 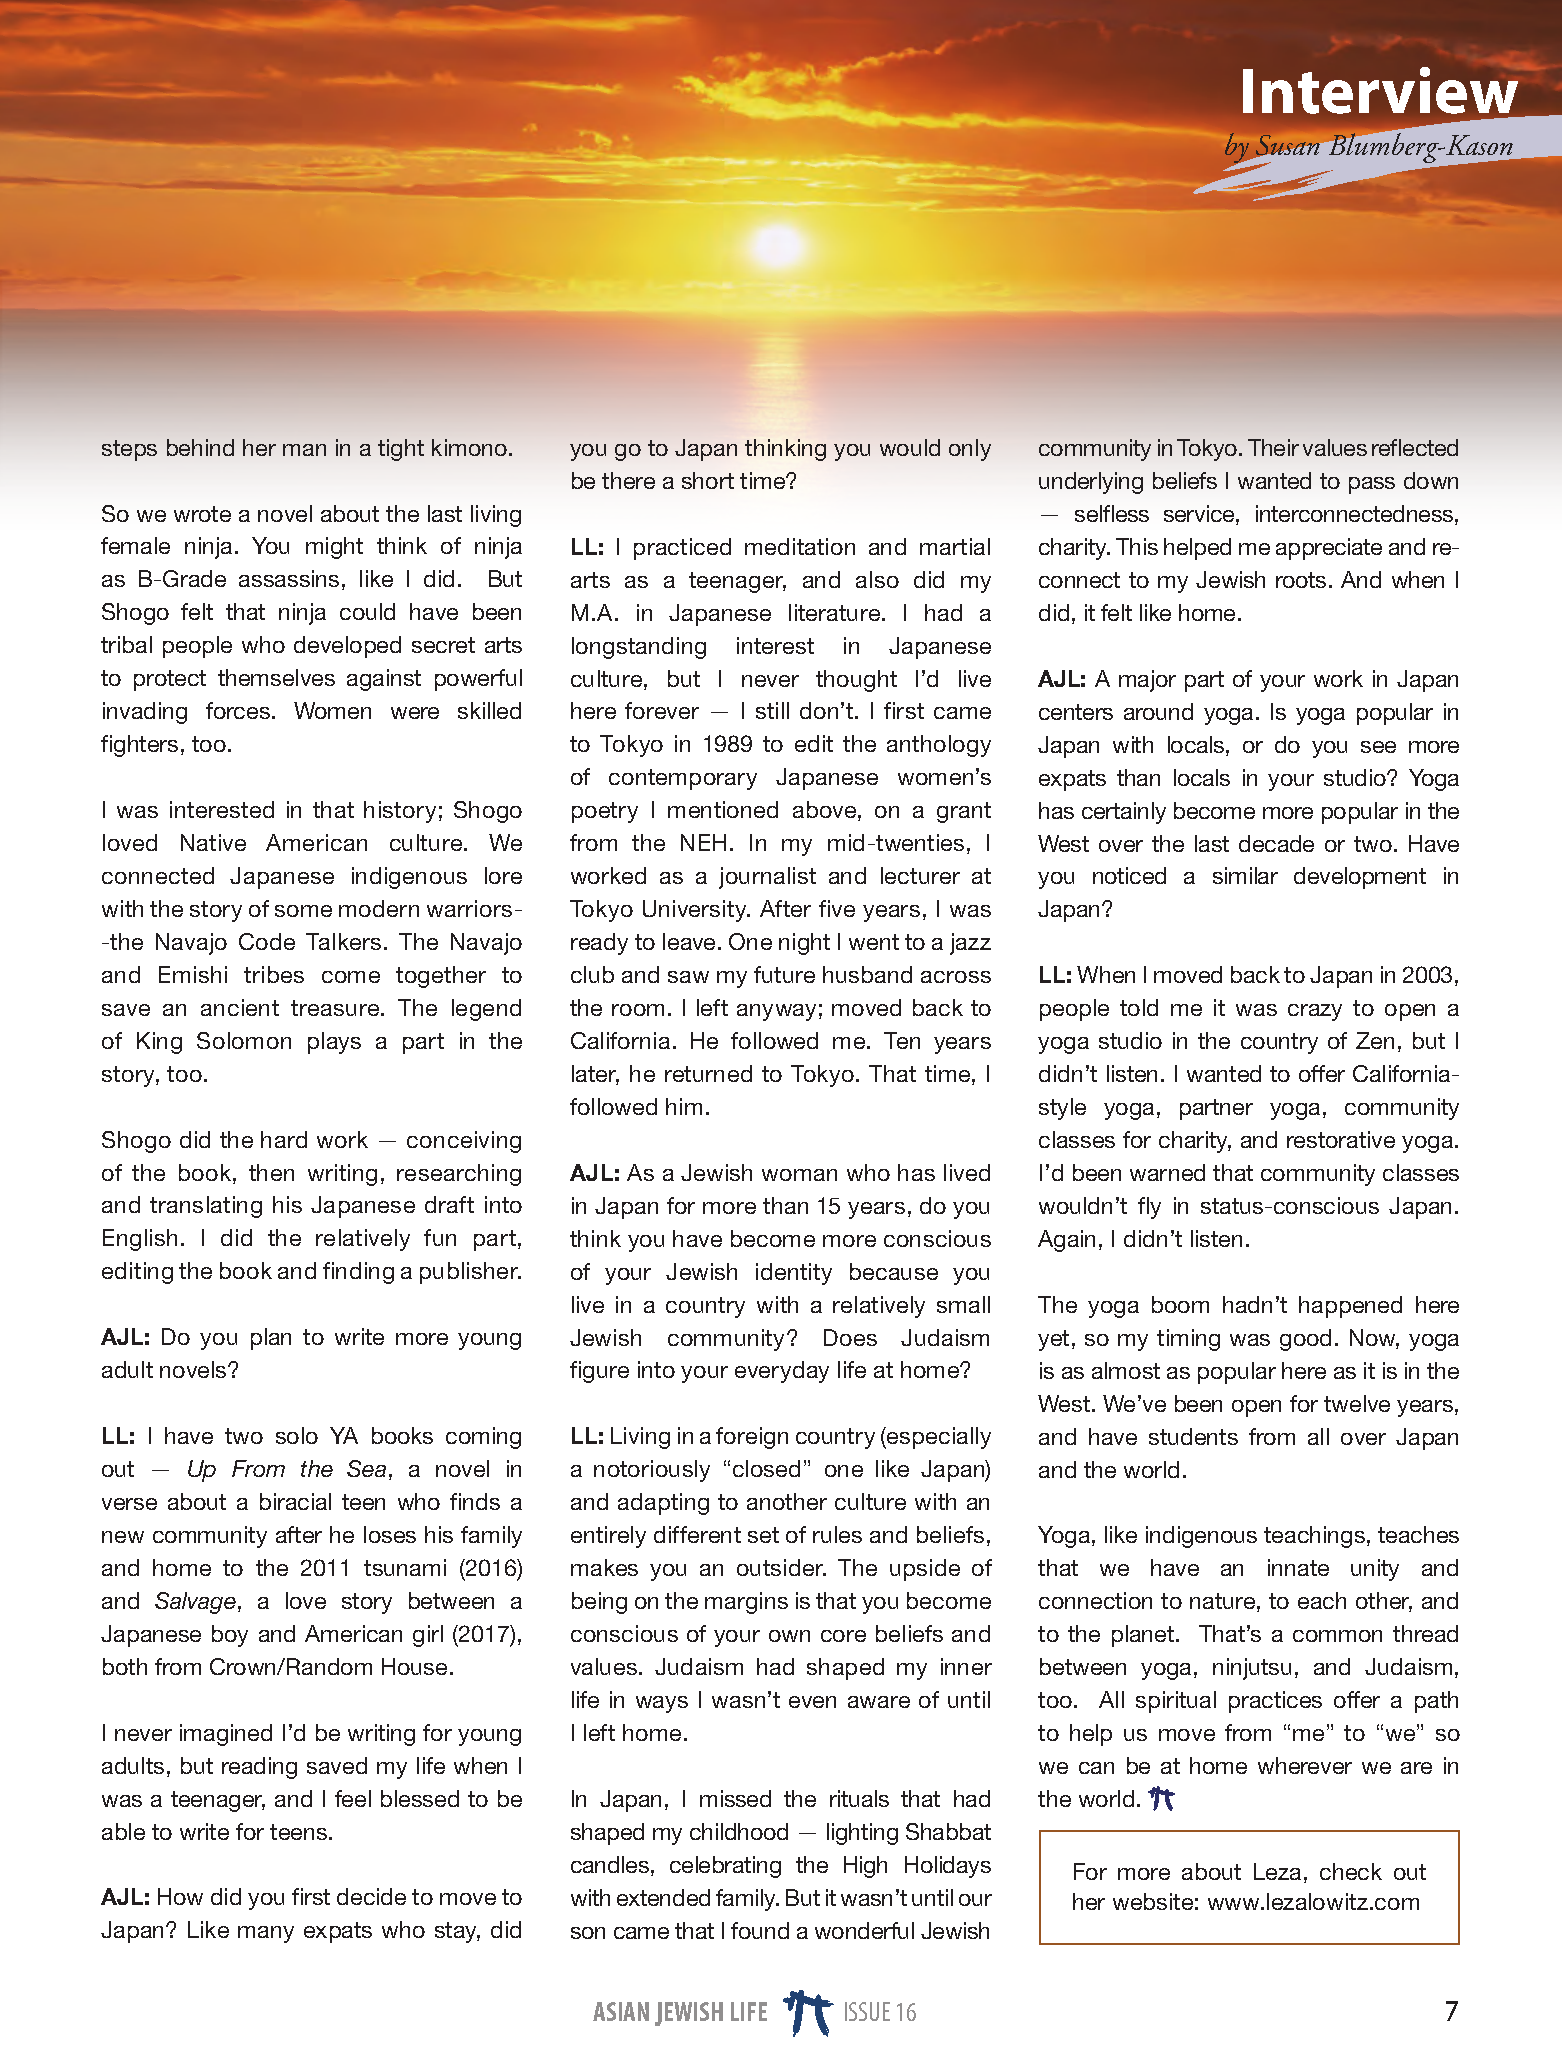 What do you see at coordinates (334, 1043) in the page?
I see `plays` at bounding box center [334, 1043].
